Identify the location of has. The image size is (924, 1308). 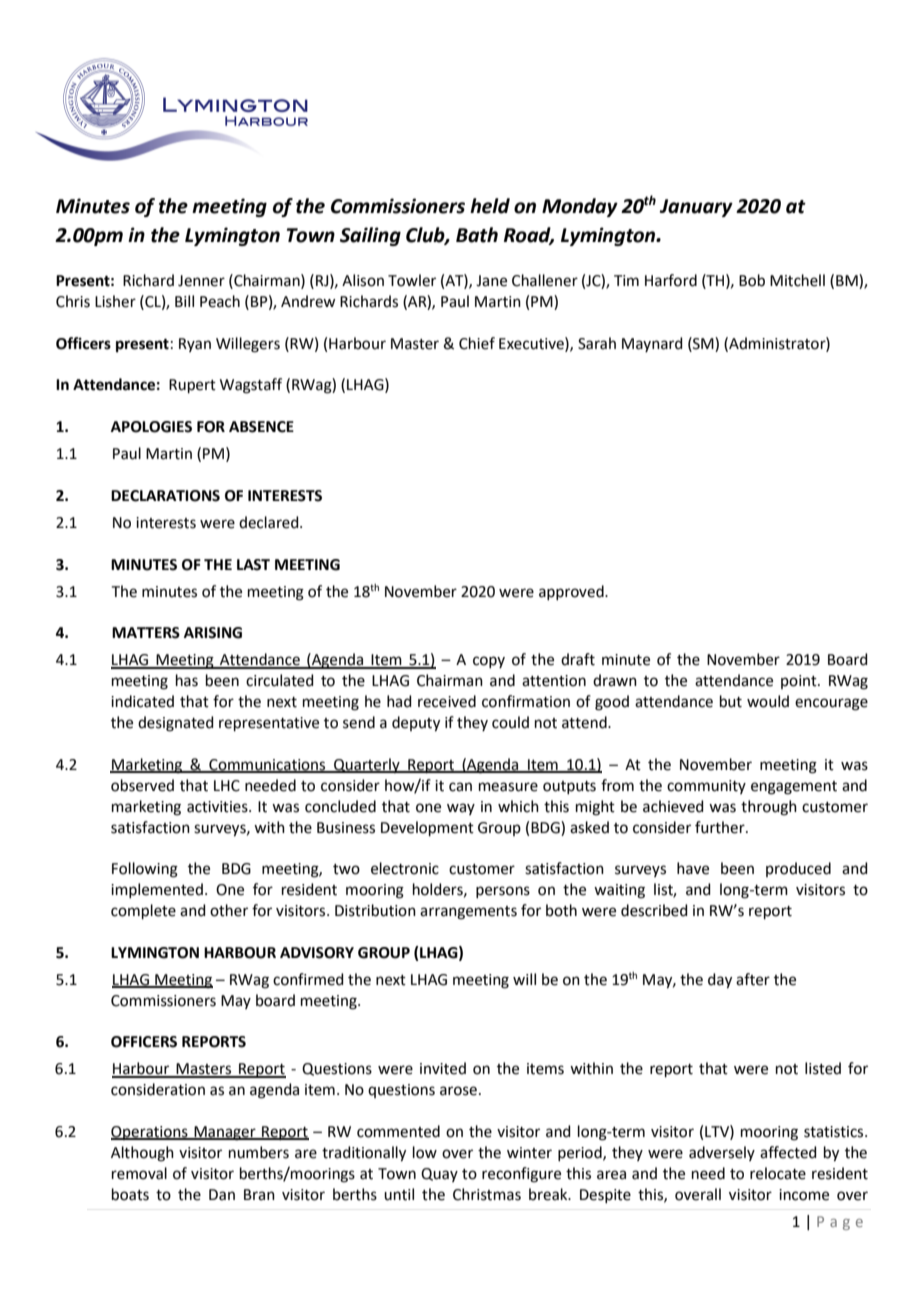
(187, 680).
